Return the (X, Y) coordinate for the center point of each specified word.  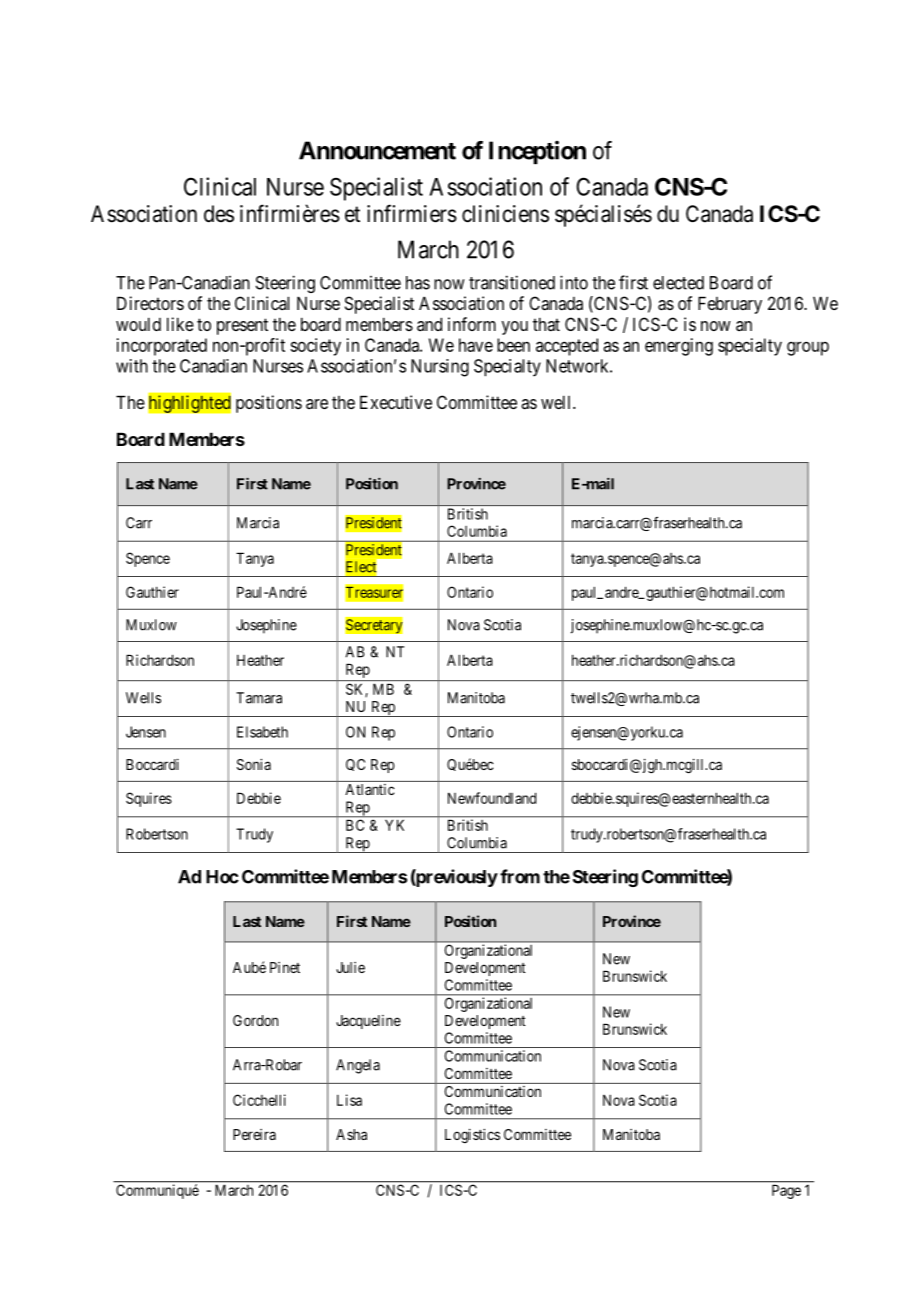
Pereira (254, 1134)
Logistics (472, 1135)
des (219, 214)
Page (786, 1192)
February (730, 305)
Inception (537, 152)
